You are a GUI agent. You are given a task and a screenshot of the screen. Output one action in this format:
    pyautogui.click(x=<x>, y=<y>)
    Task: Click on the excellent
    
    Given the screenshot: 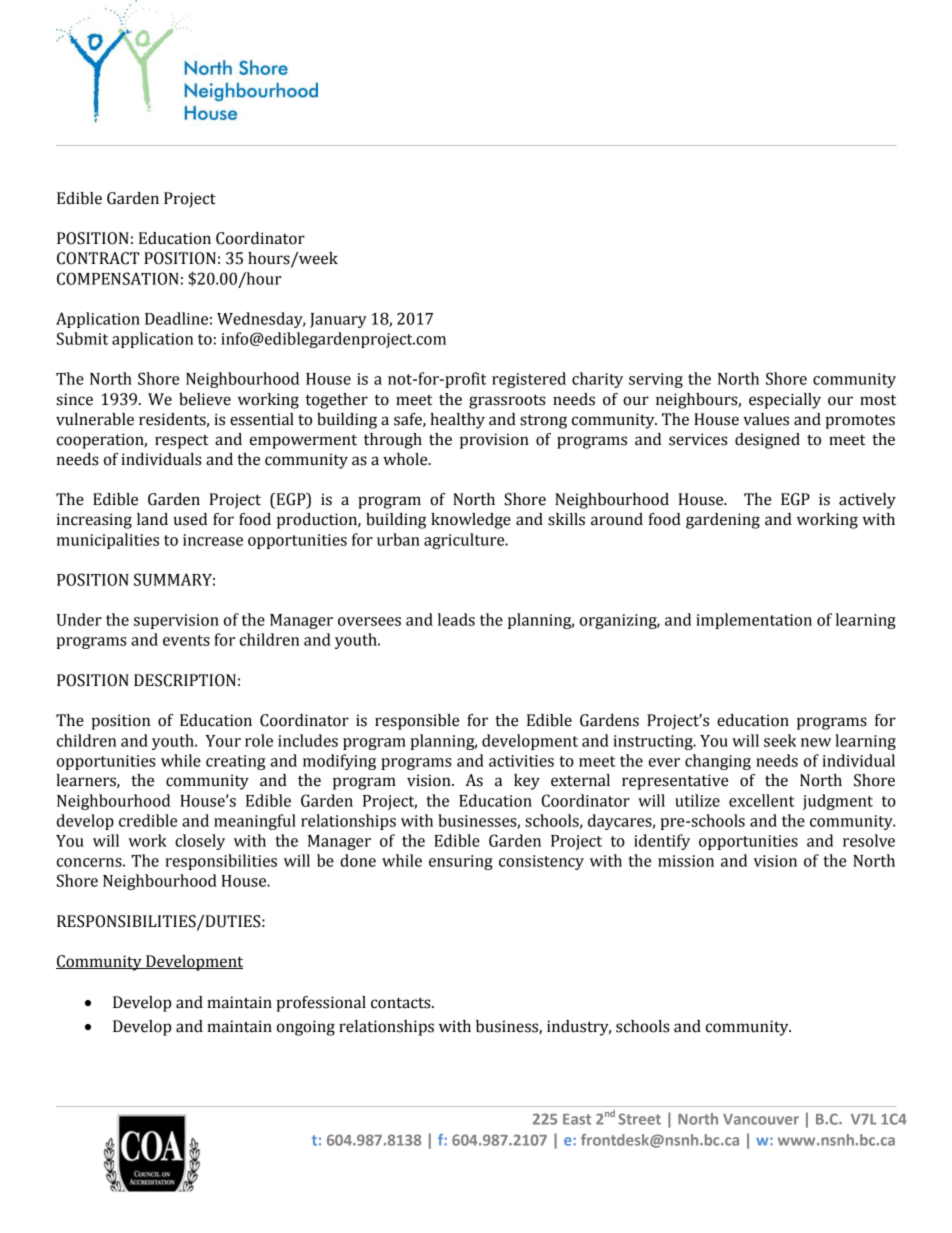 What is the action you would take?
    pyautogui.click(x=762, y=800)
